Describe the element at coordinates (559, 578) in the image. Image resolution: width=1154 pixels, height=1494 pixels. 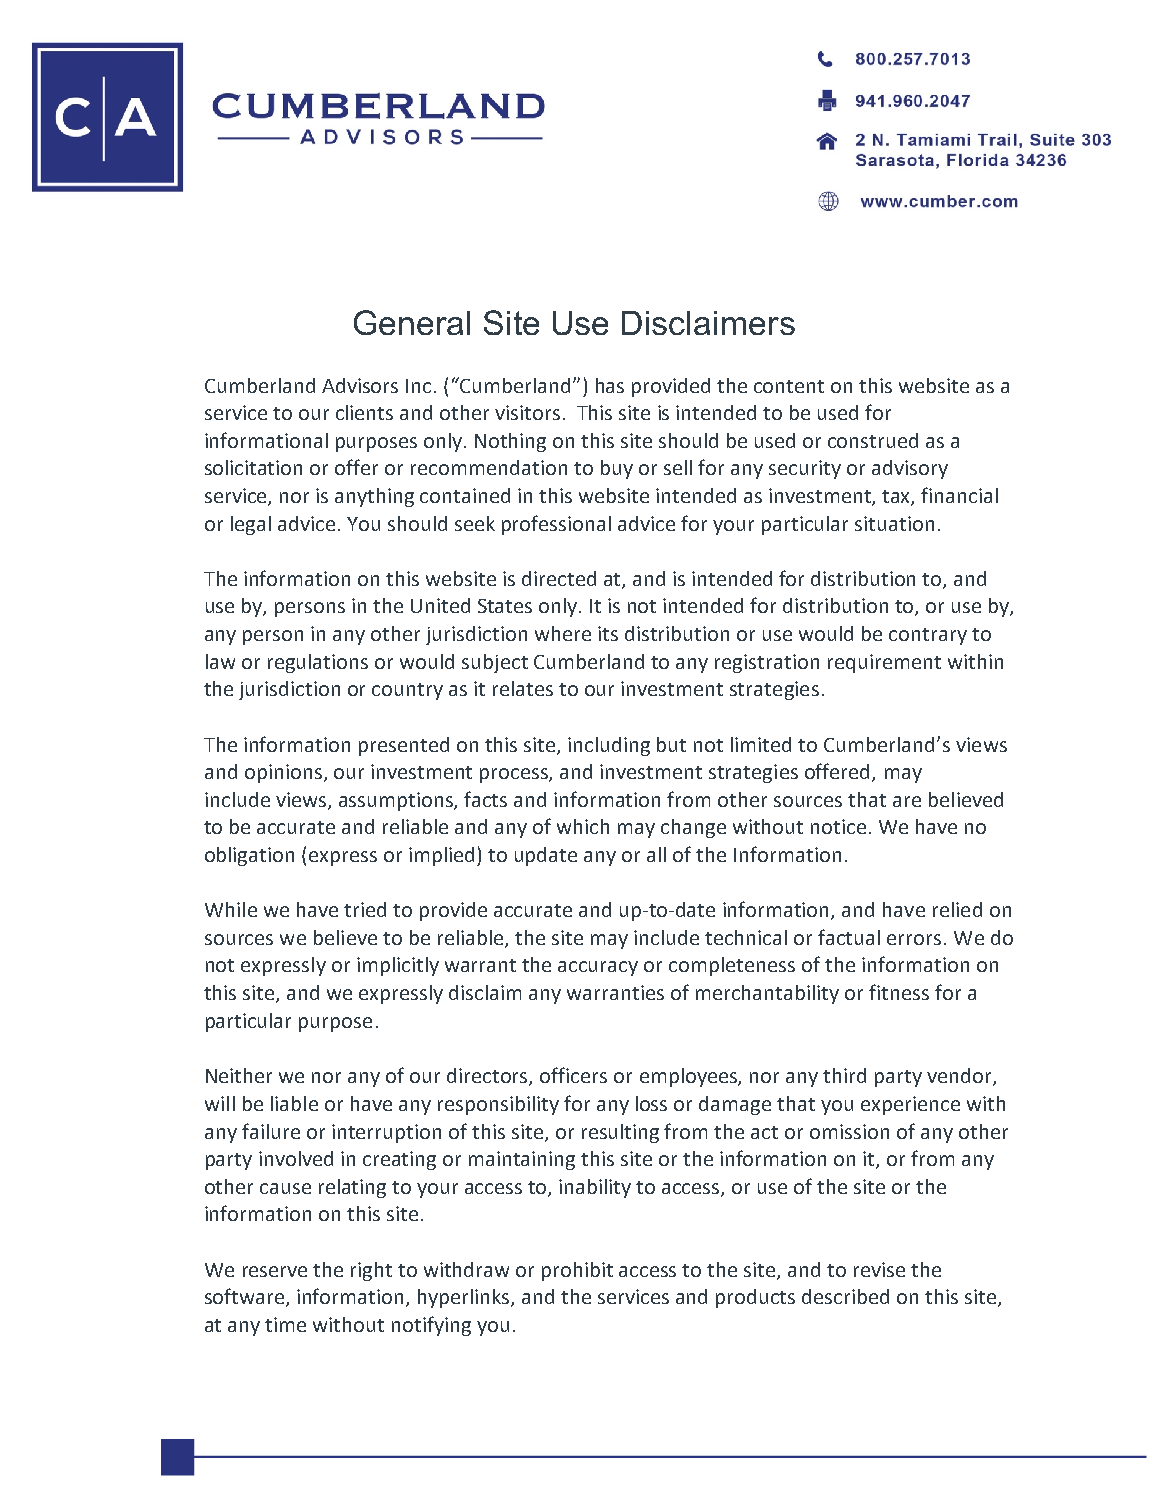
I see `directed` at that location.
